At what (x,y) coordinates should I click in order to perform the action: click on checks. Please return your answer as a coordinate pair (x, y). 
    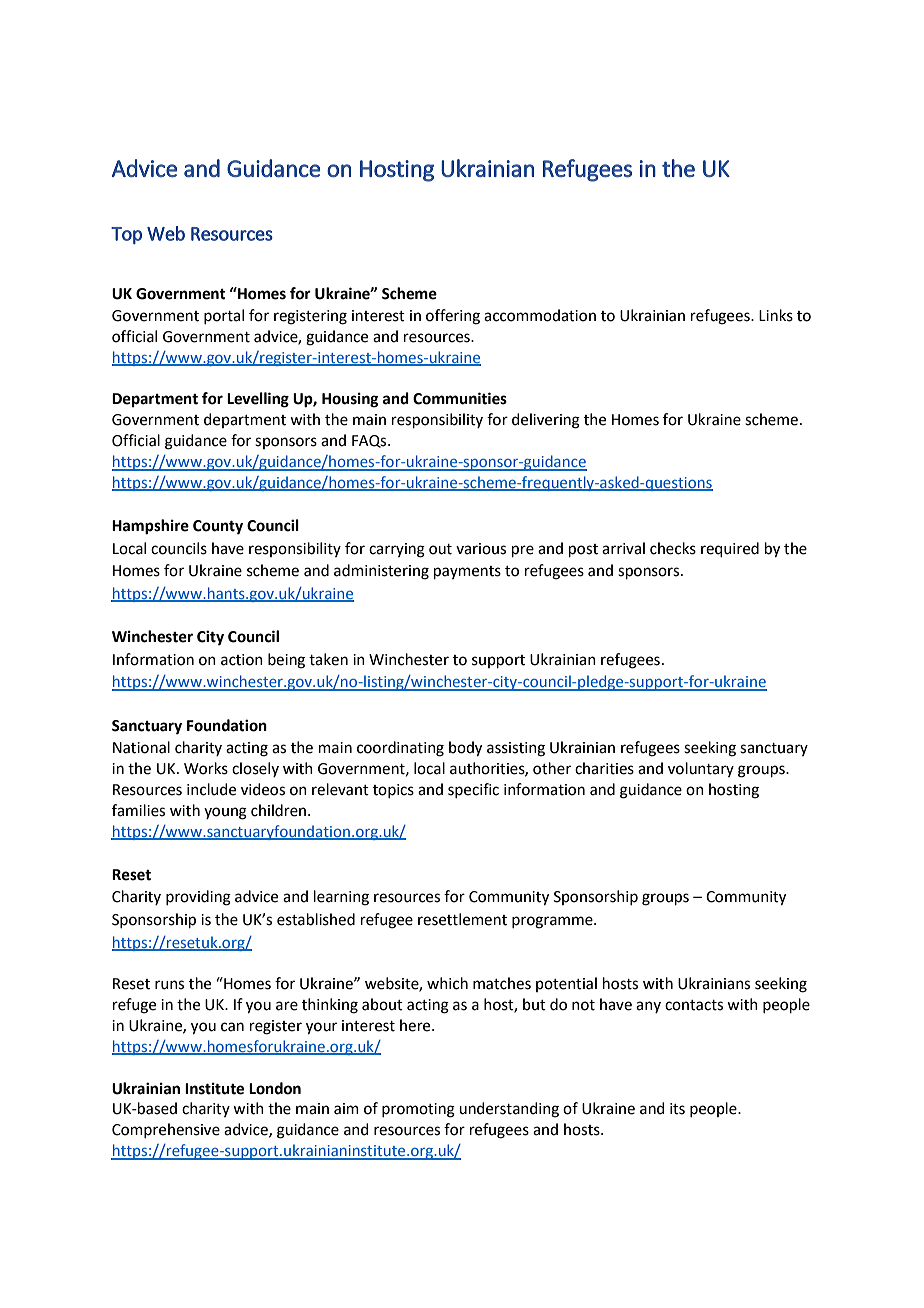
    Looking at the image, I should click on (673, 548).
